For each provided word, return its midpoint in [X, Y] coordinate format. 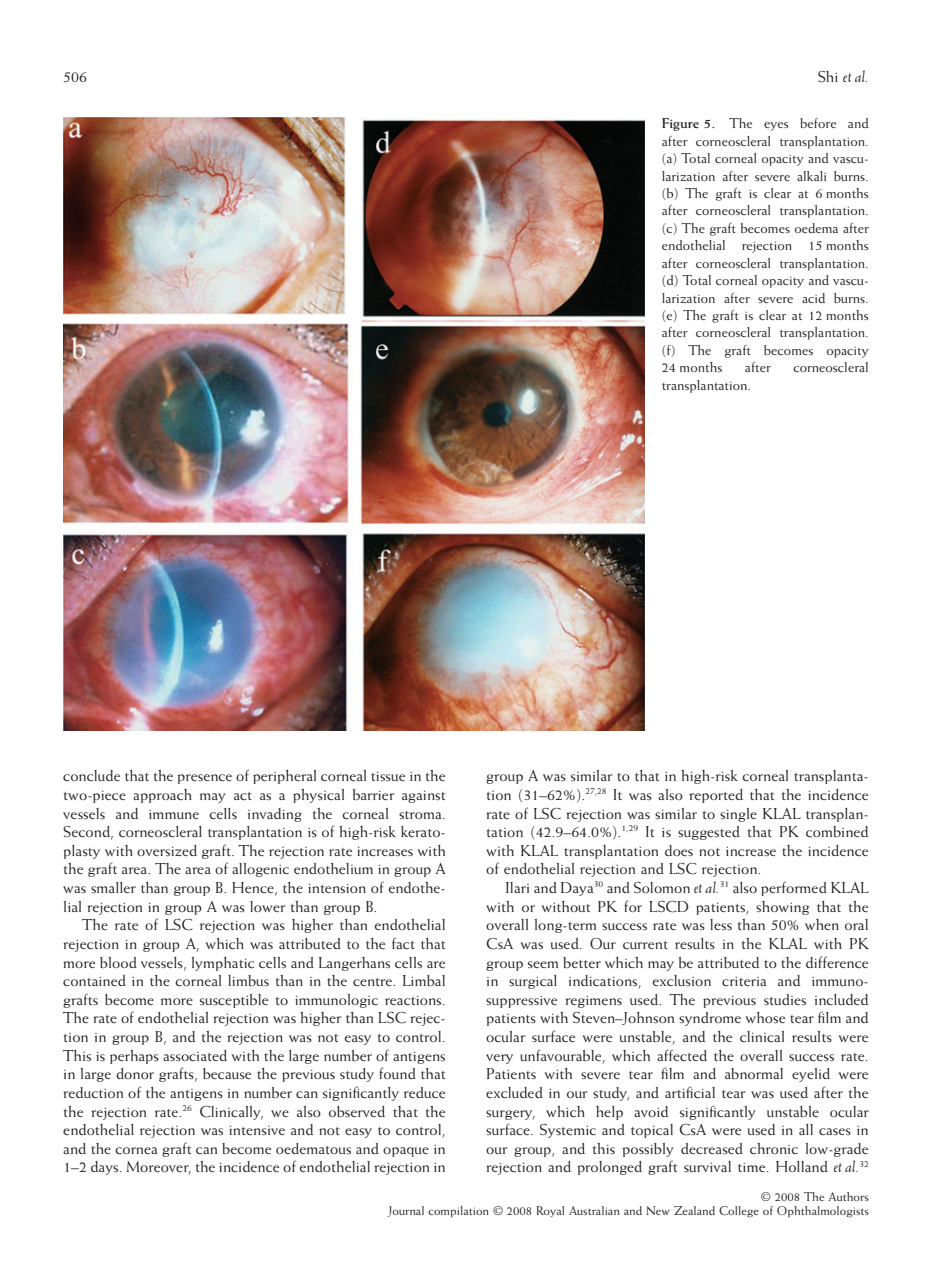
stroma [421, 815]
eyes [776, 126]
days [106, 1168]
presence [205, 779]
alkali [811, 176]
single [738, 815]
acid [813, 298]
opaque [406, 1152]
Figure [680, 124]
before [818, 123]
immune [174, 814]
